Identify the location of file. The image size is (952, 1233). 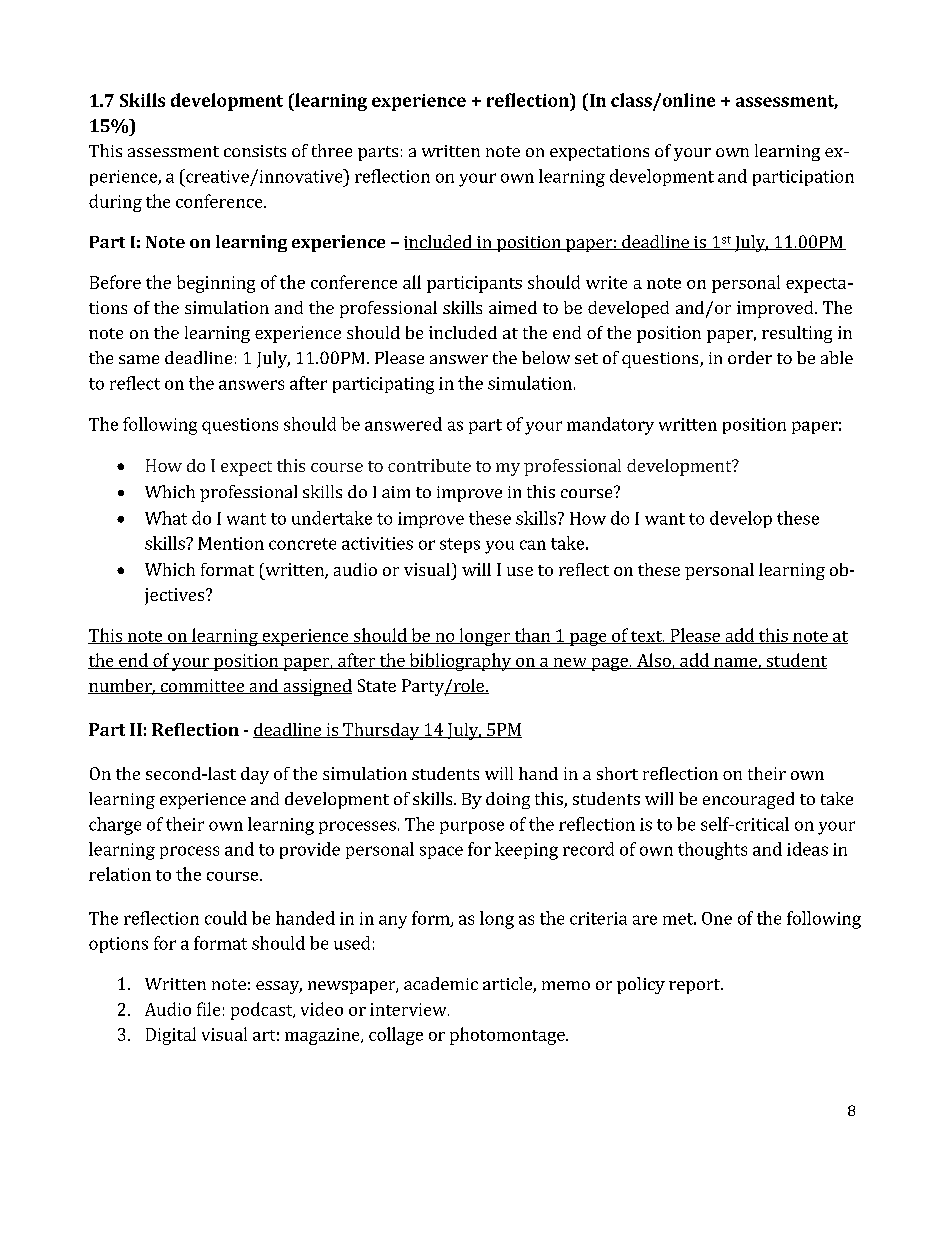
(208, 1009).
